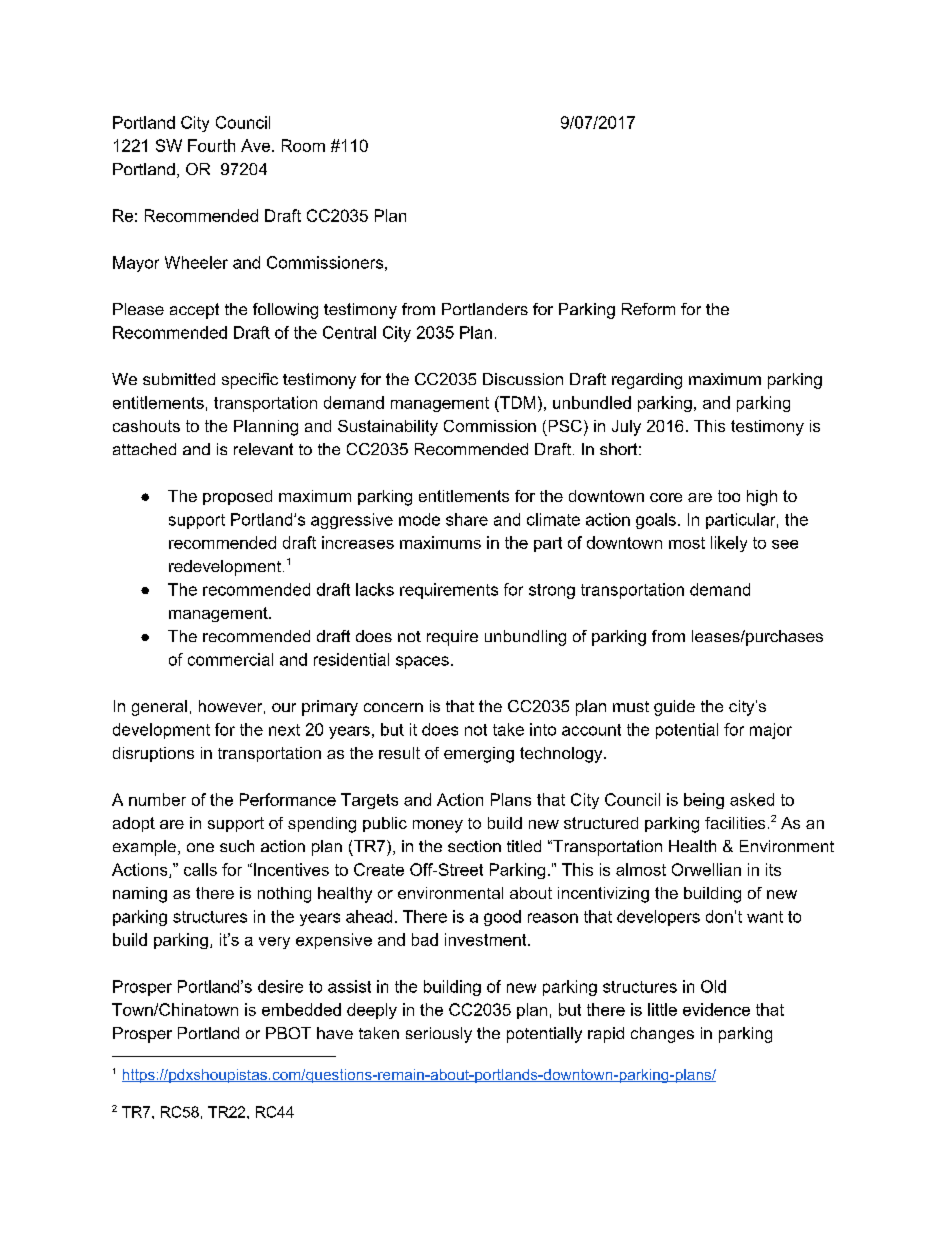  Describe the element at coordinates (648, 309) in the screenshot. I see `Reform` at that location.
